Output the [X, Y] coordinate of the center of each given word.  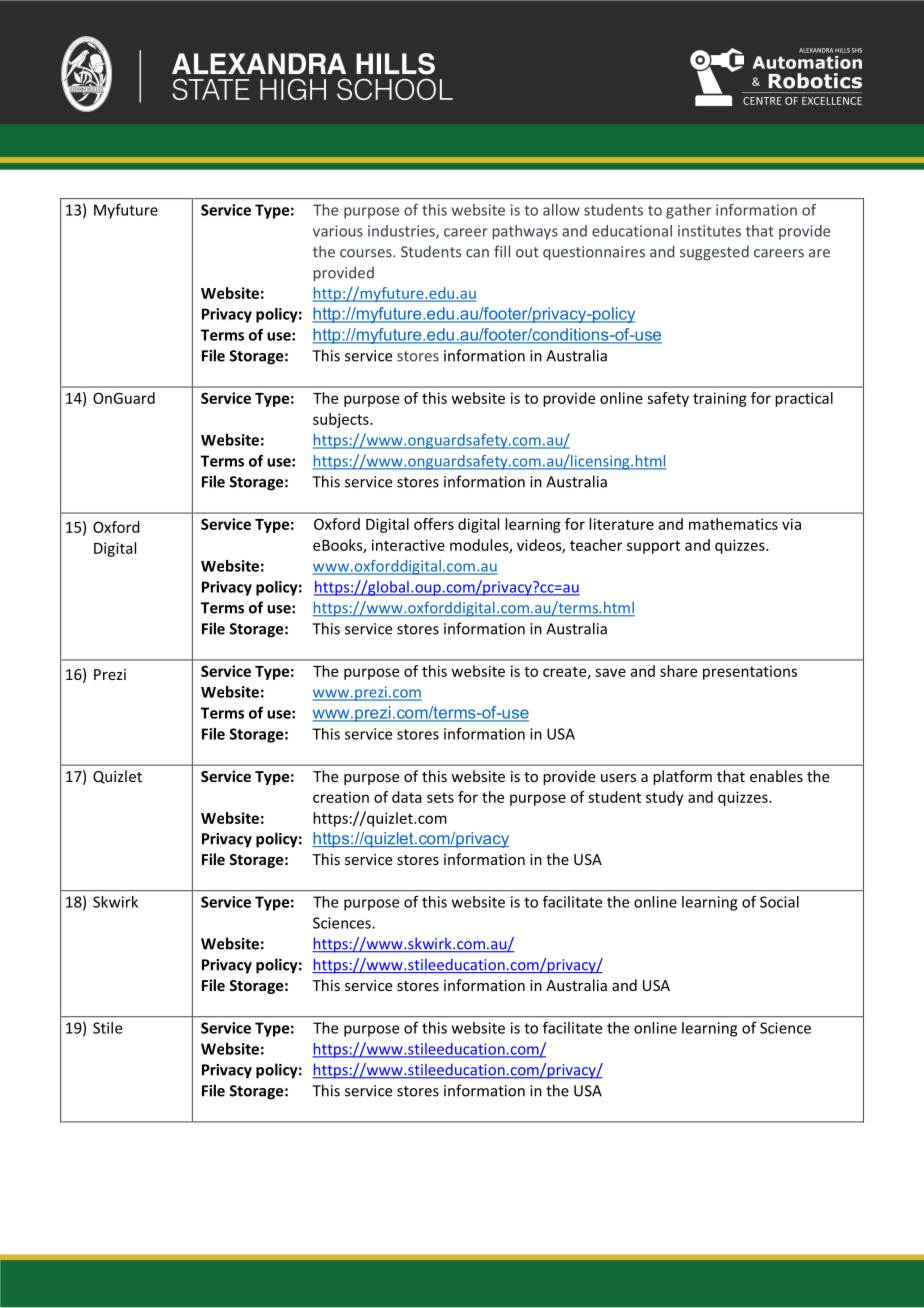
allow [561, 210]
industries [402, 232]
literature [621, 524]
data [407, 797]
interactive [408, 545]
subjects [342, 420]
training [720, 399]
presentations [750, 672]
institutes [709, 231]
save [610, 672]
